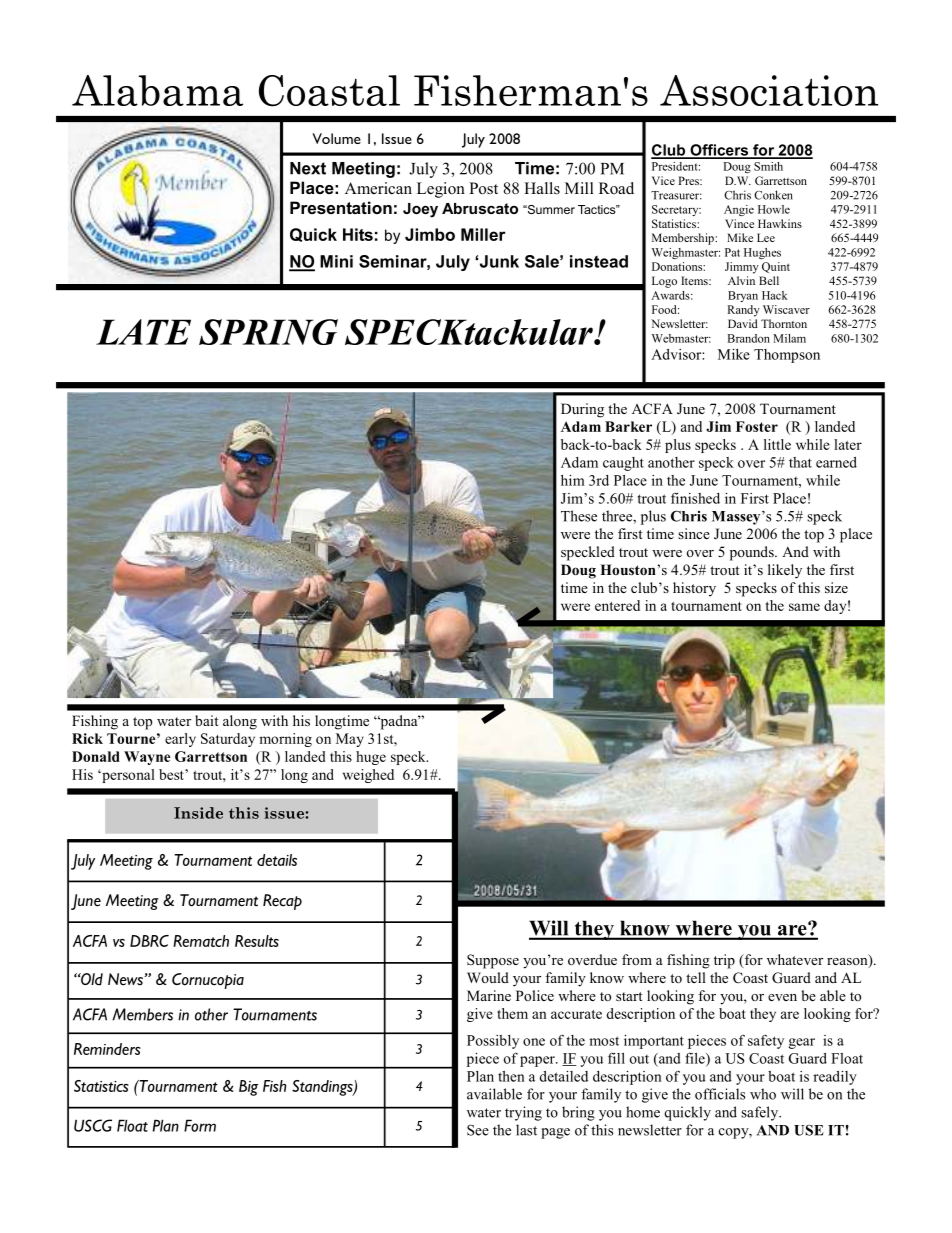 Image resolution: width=952 pixels, height=1233 pixels. Describe the element at coordinates (617, 605) in the image. I see `entered` at that location.
